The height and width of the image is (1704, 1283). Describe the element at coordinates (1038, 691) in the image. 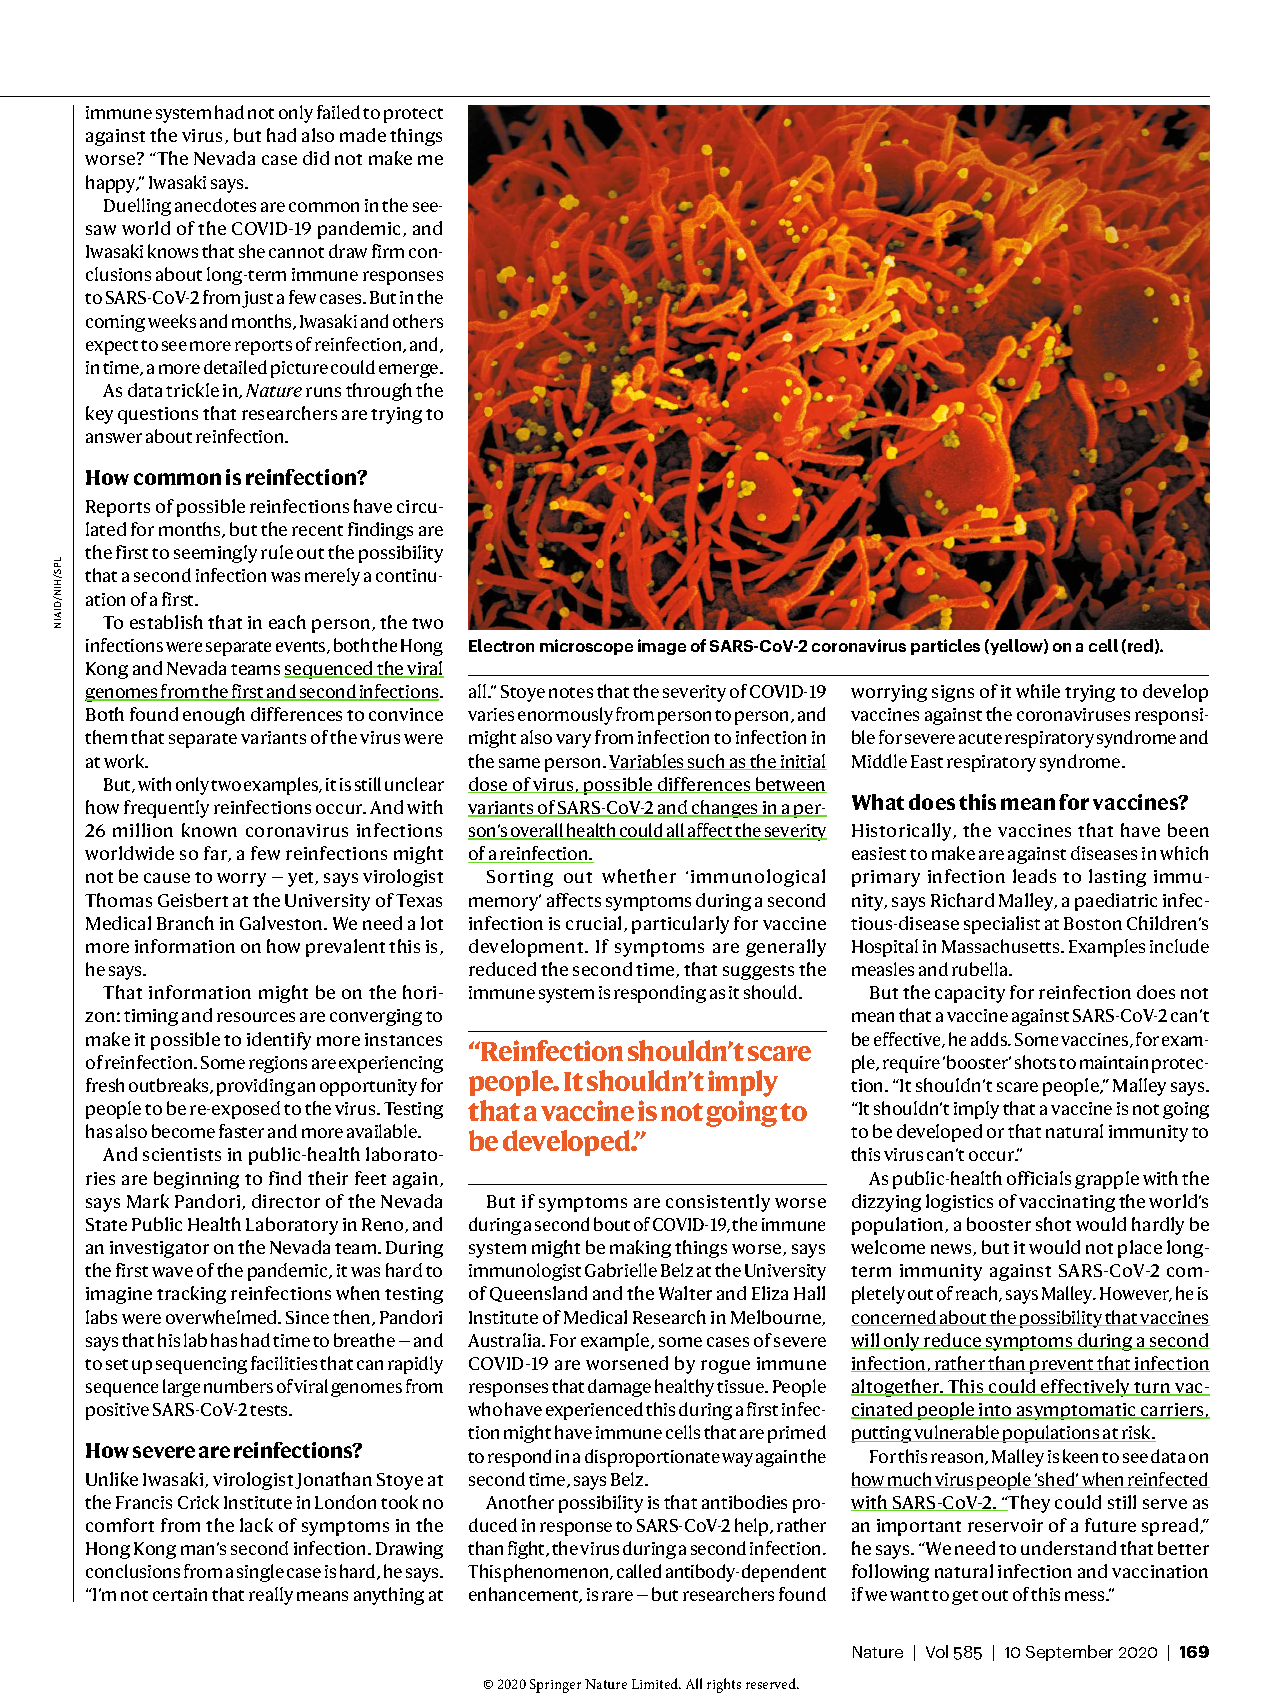

I see `while` at that location.
